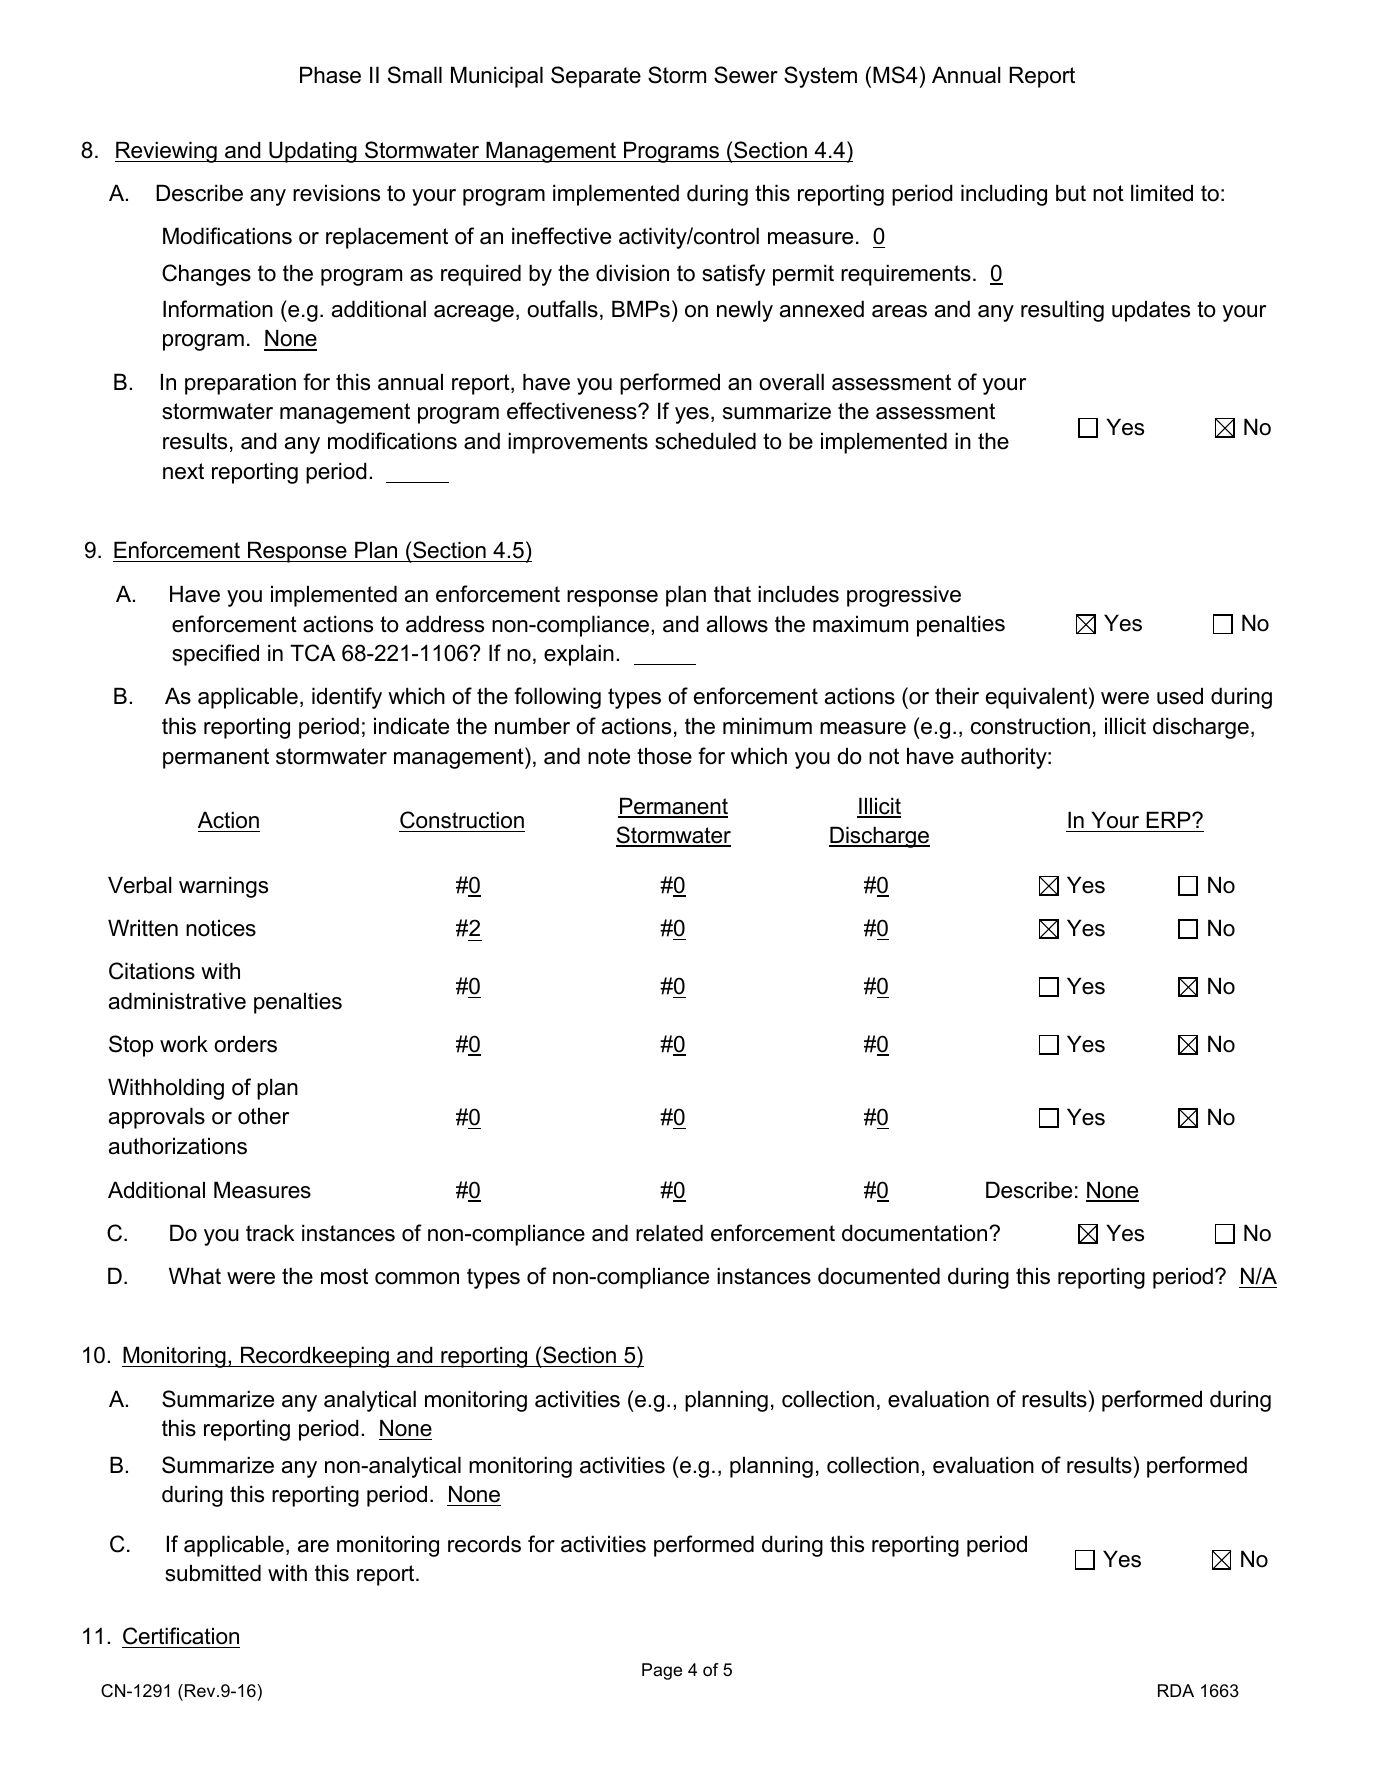 The width and height of the image is (1374, 1778). I want to click on warnings, so click(223, 887).
